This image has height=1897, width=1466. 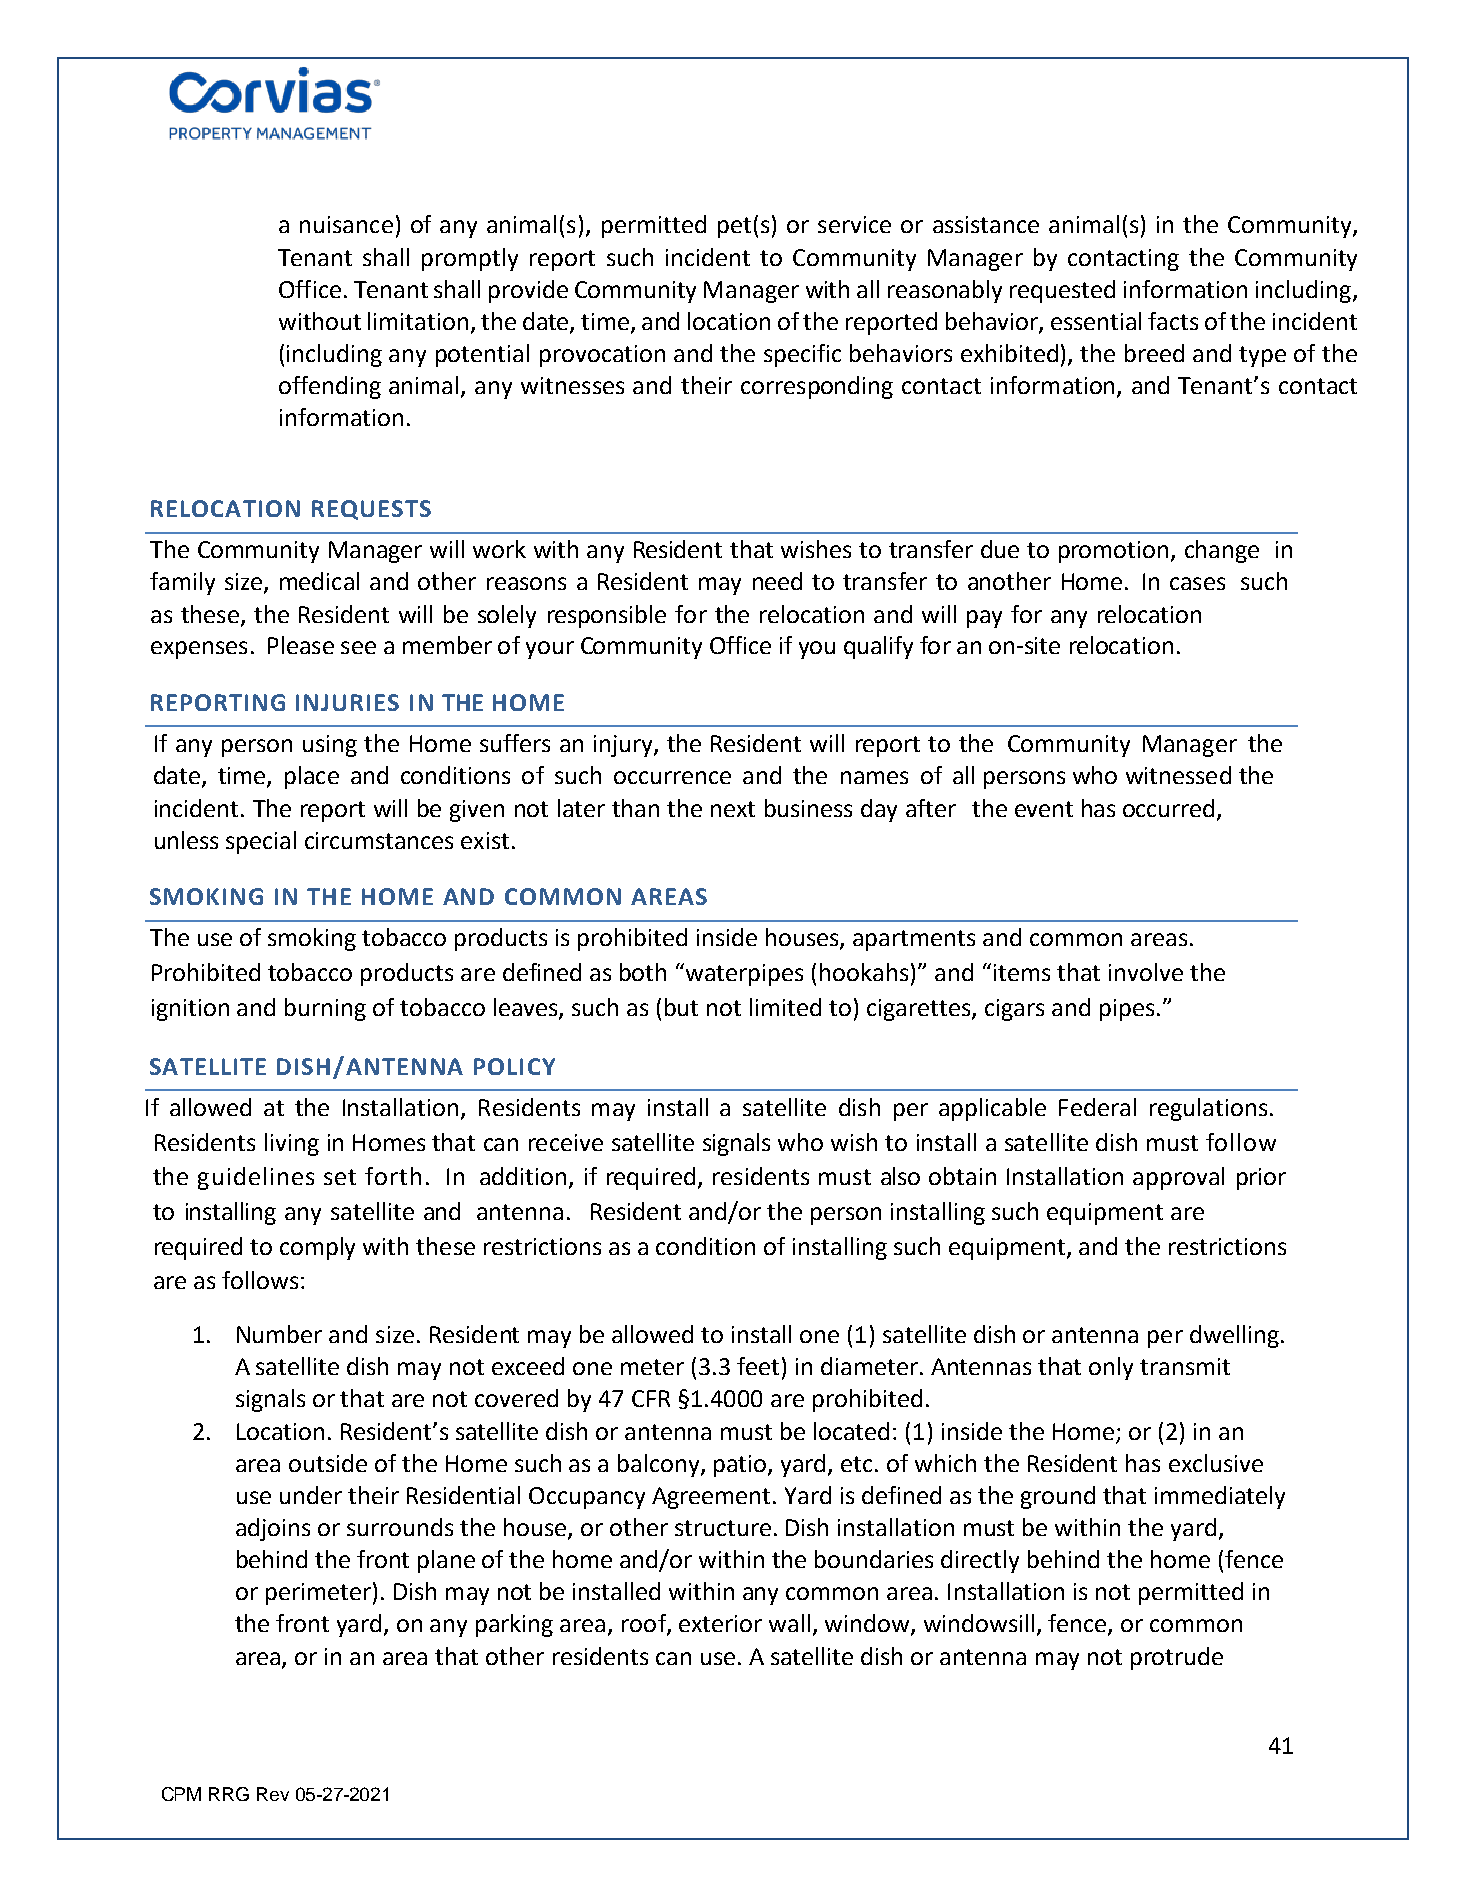 I want to click on patio, so click(x=741, y=1466).
